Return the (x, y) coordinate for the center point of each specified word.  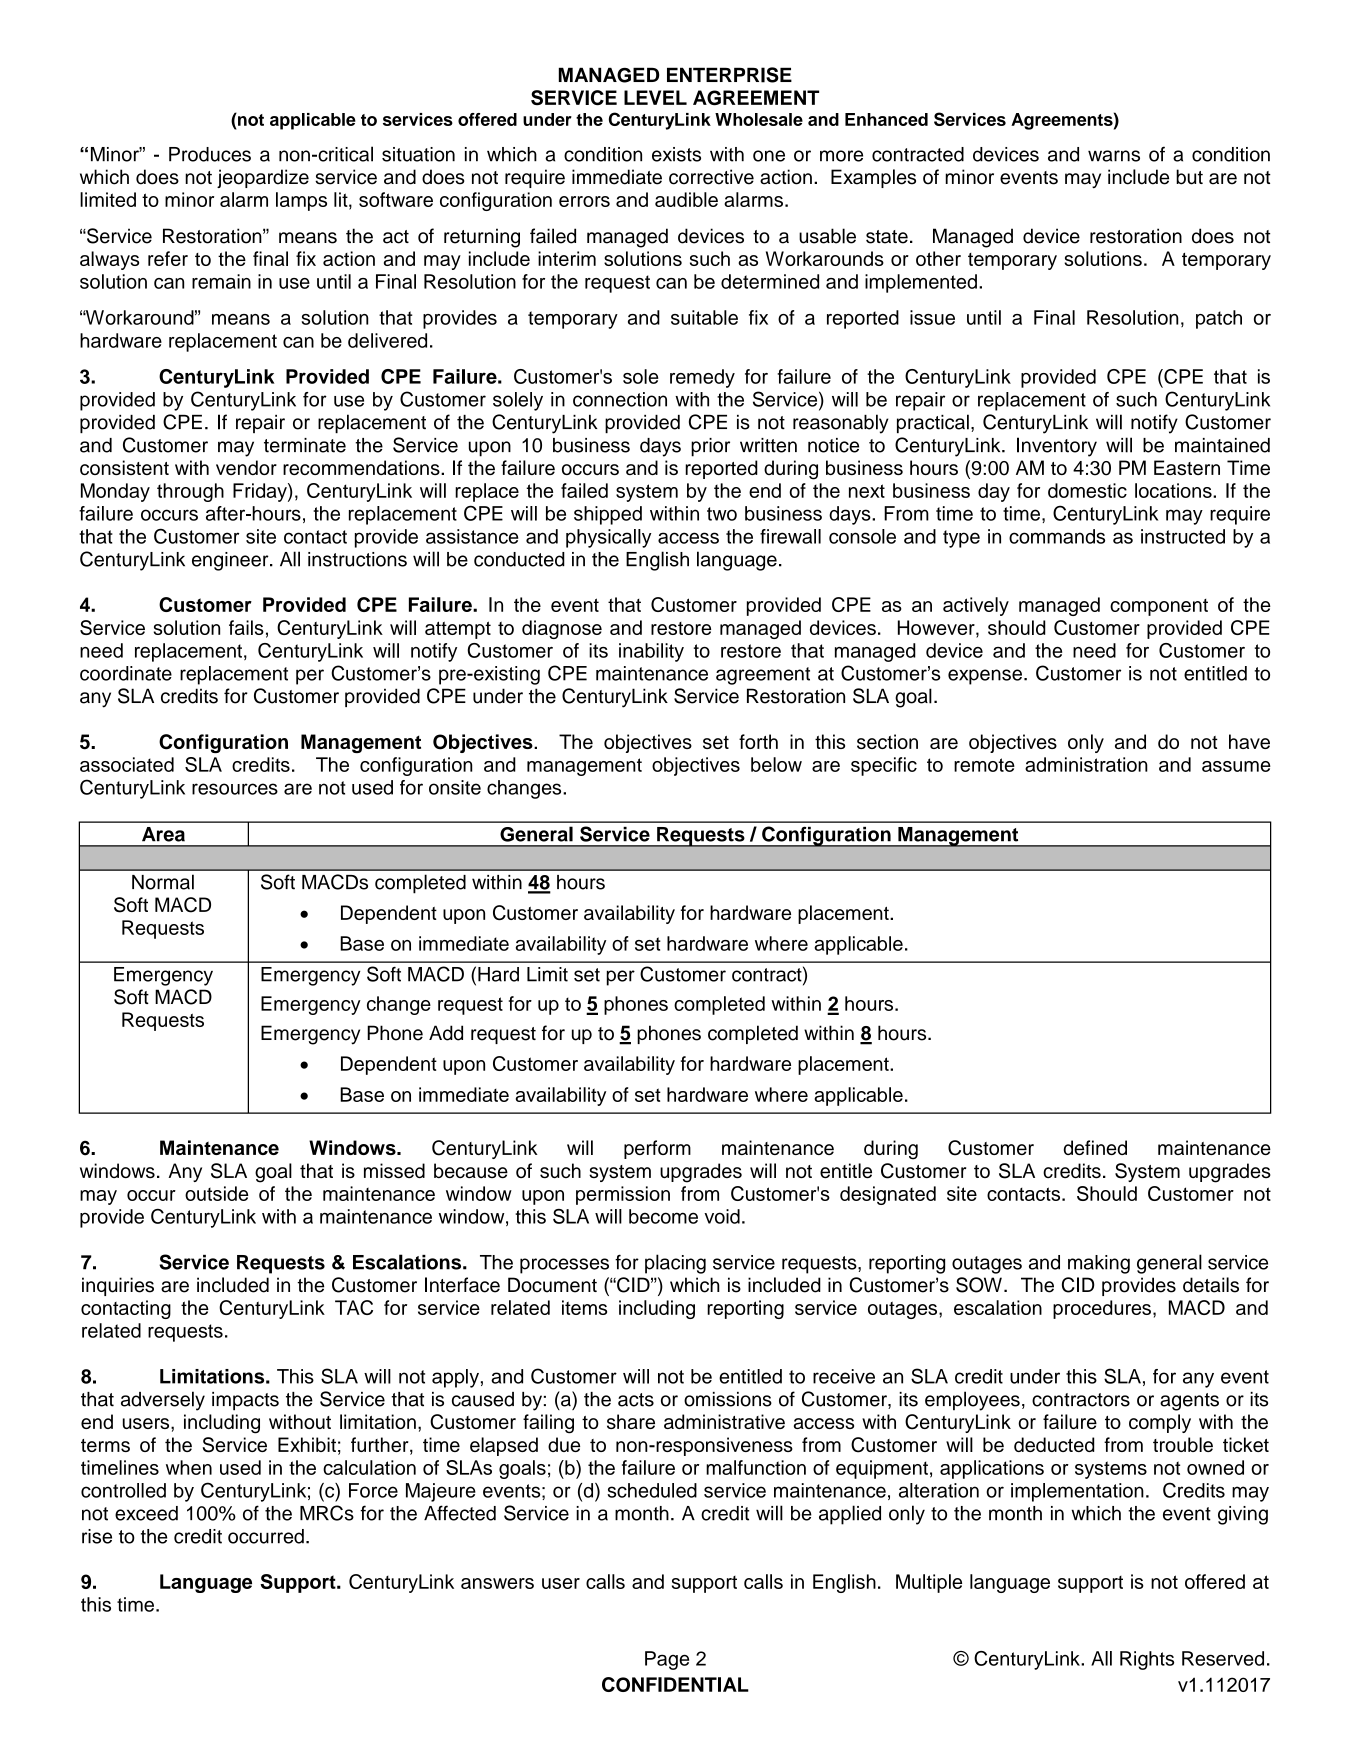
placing (675, 1264)
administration (1086, 764)
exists (676, 154)
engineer (231, 561)
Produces (210, 154)
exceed (146, 1513)
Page (667, 1660)
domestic (1087, 490)
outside (216, 1193)
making (1099, 1264)
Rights (1147, 1660)
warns (1114, 156)
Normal (163, 882)
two (722, 514)
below (776, 764)
